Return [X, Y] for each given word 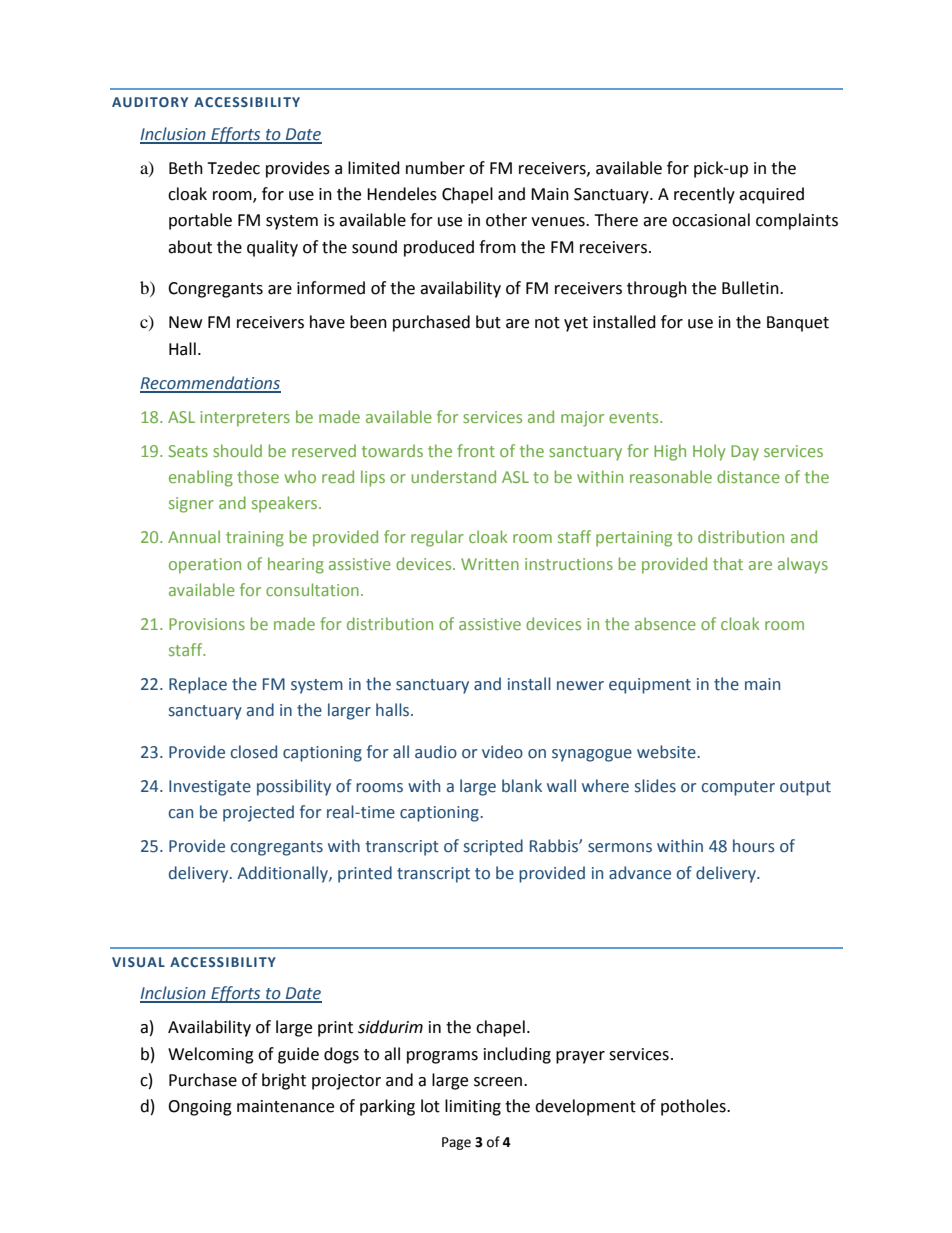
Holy [709, 452]
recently [704, 195]
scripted [493, 847]
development [585, 1107]
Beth [186, 168]
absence [665, 623]
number [435, 168]
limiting [473, 1107]
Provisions [207, 624]
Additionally [283, 874]
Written [490, 564]
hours [754, 846]
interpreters [245, 419]
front [476, 450]
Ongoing [200, 1108]
